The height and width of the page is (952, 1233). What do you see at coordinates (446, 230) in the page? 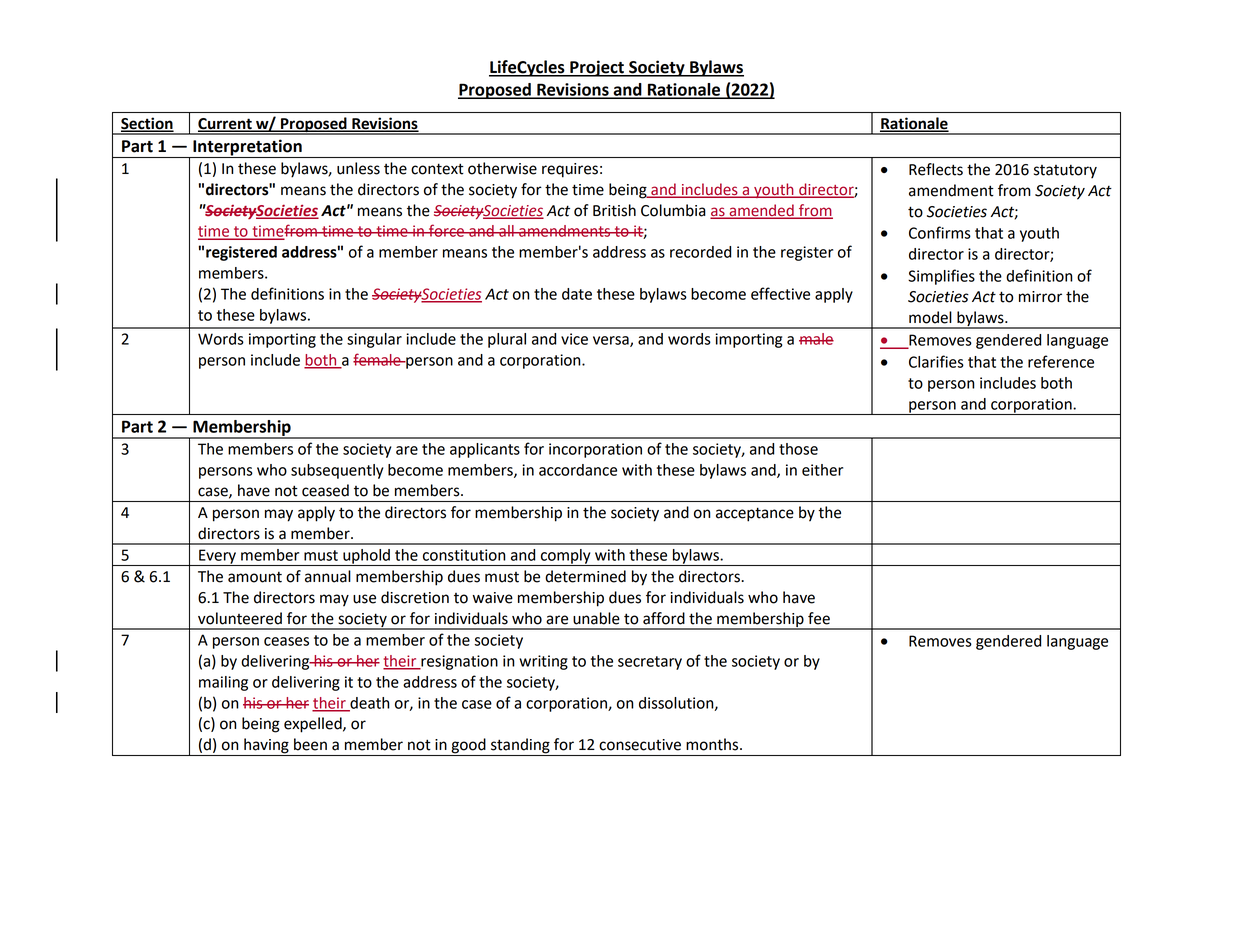
I see `force` at bounding box center [446, 230].
